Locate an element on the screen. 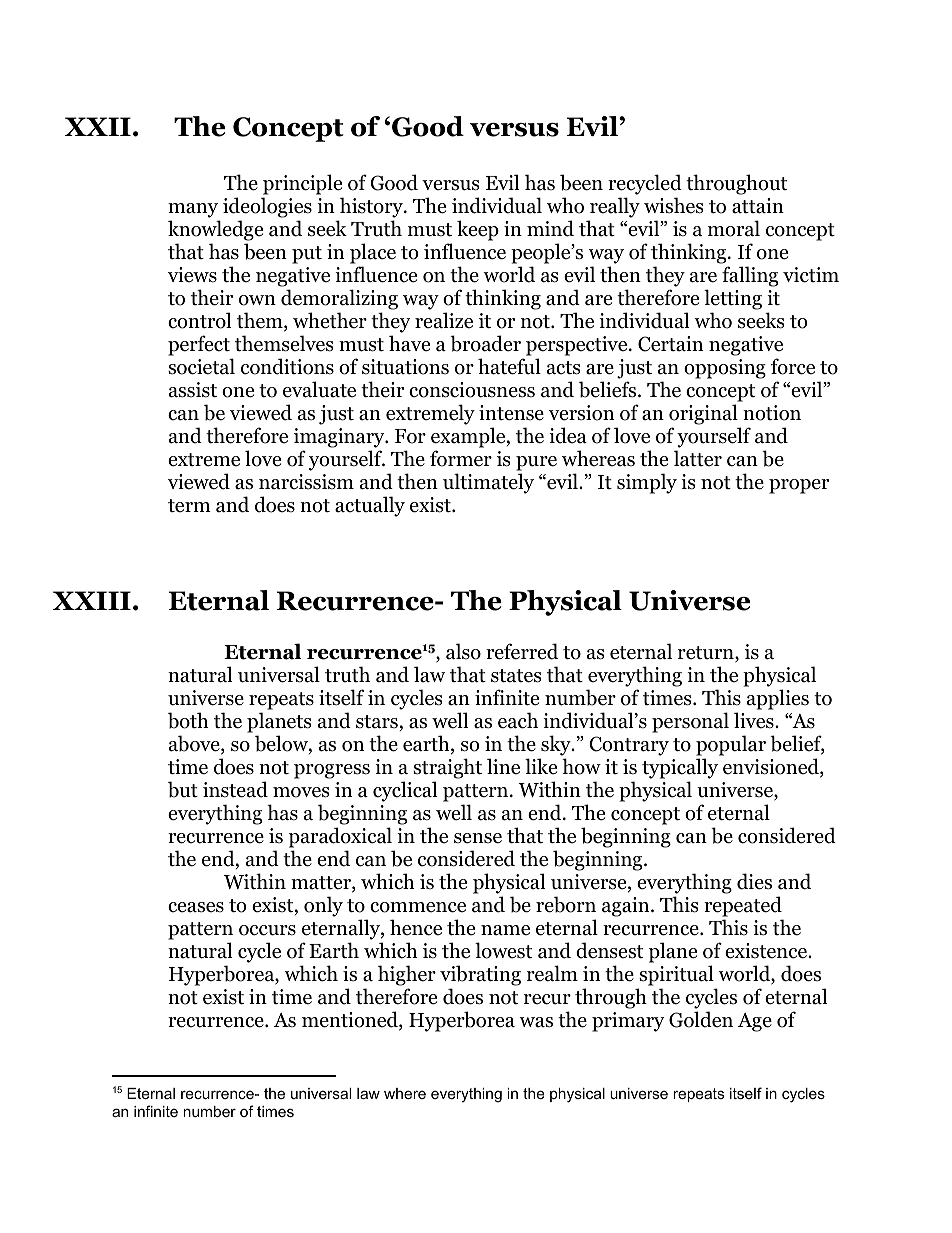 This screenshot has height=1233, width=952. evaluate is located at coordinates (319, 389).
